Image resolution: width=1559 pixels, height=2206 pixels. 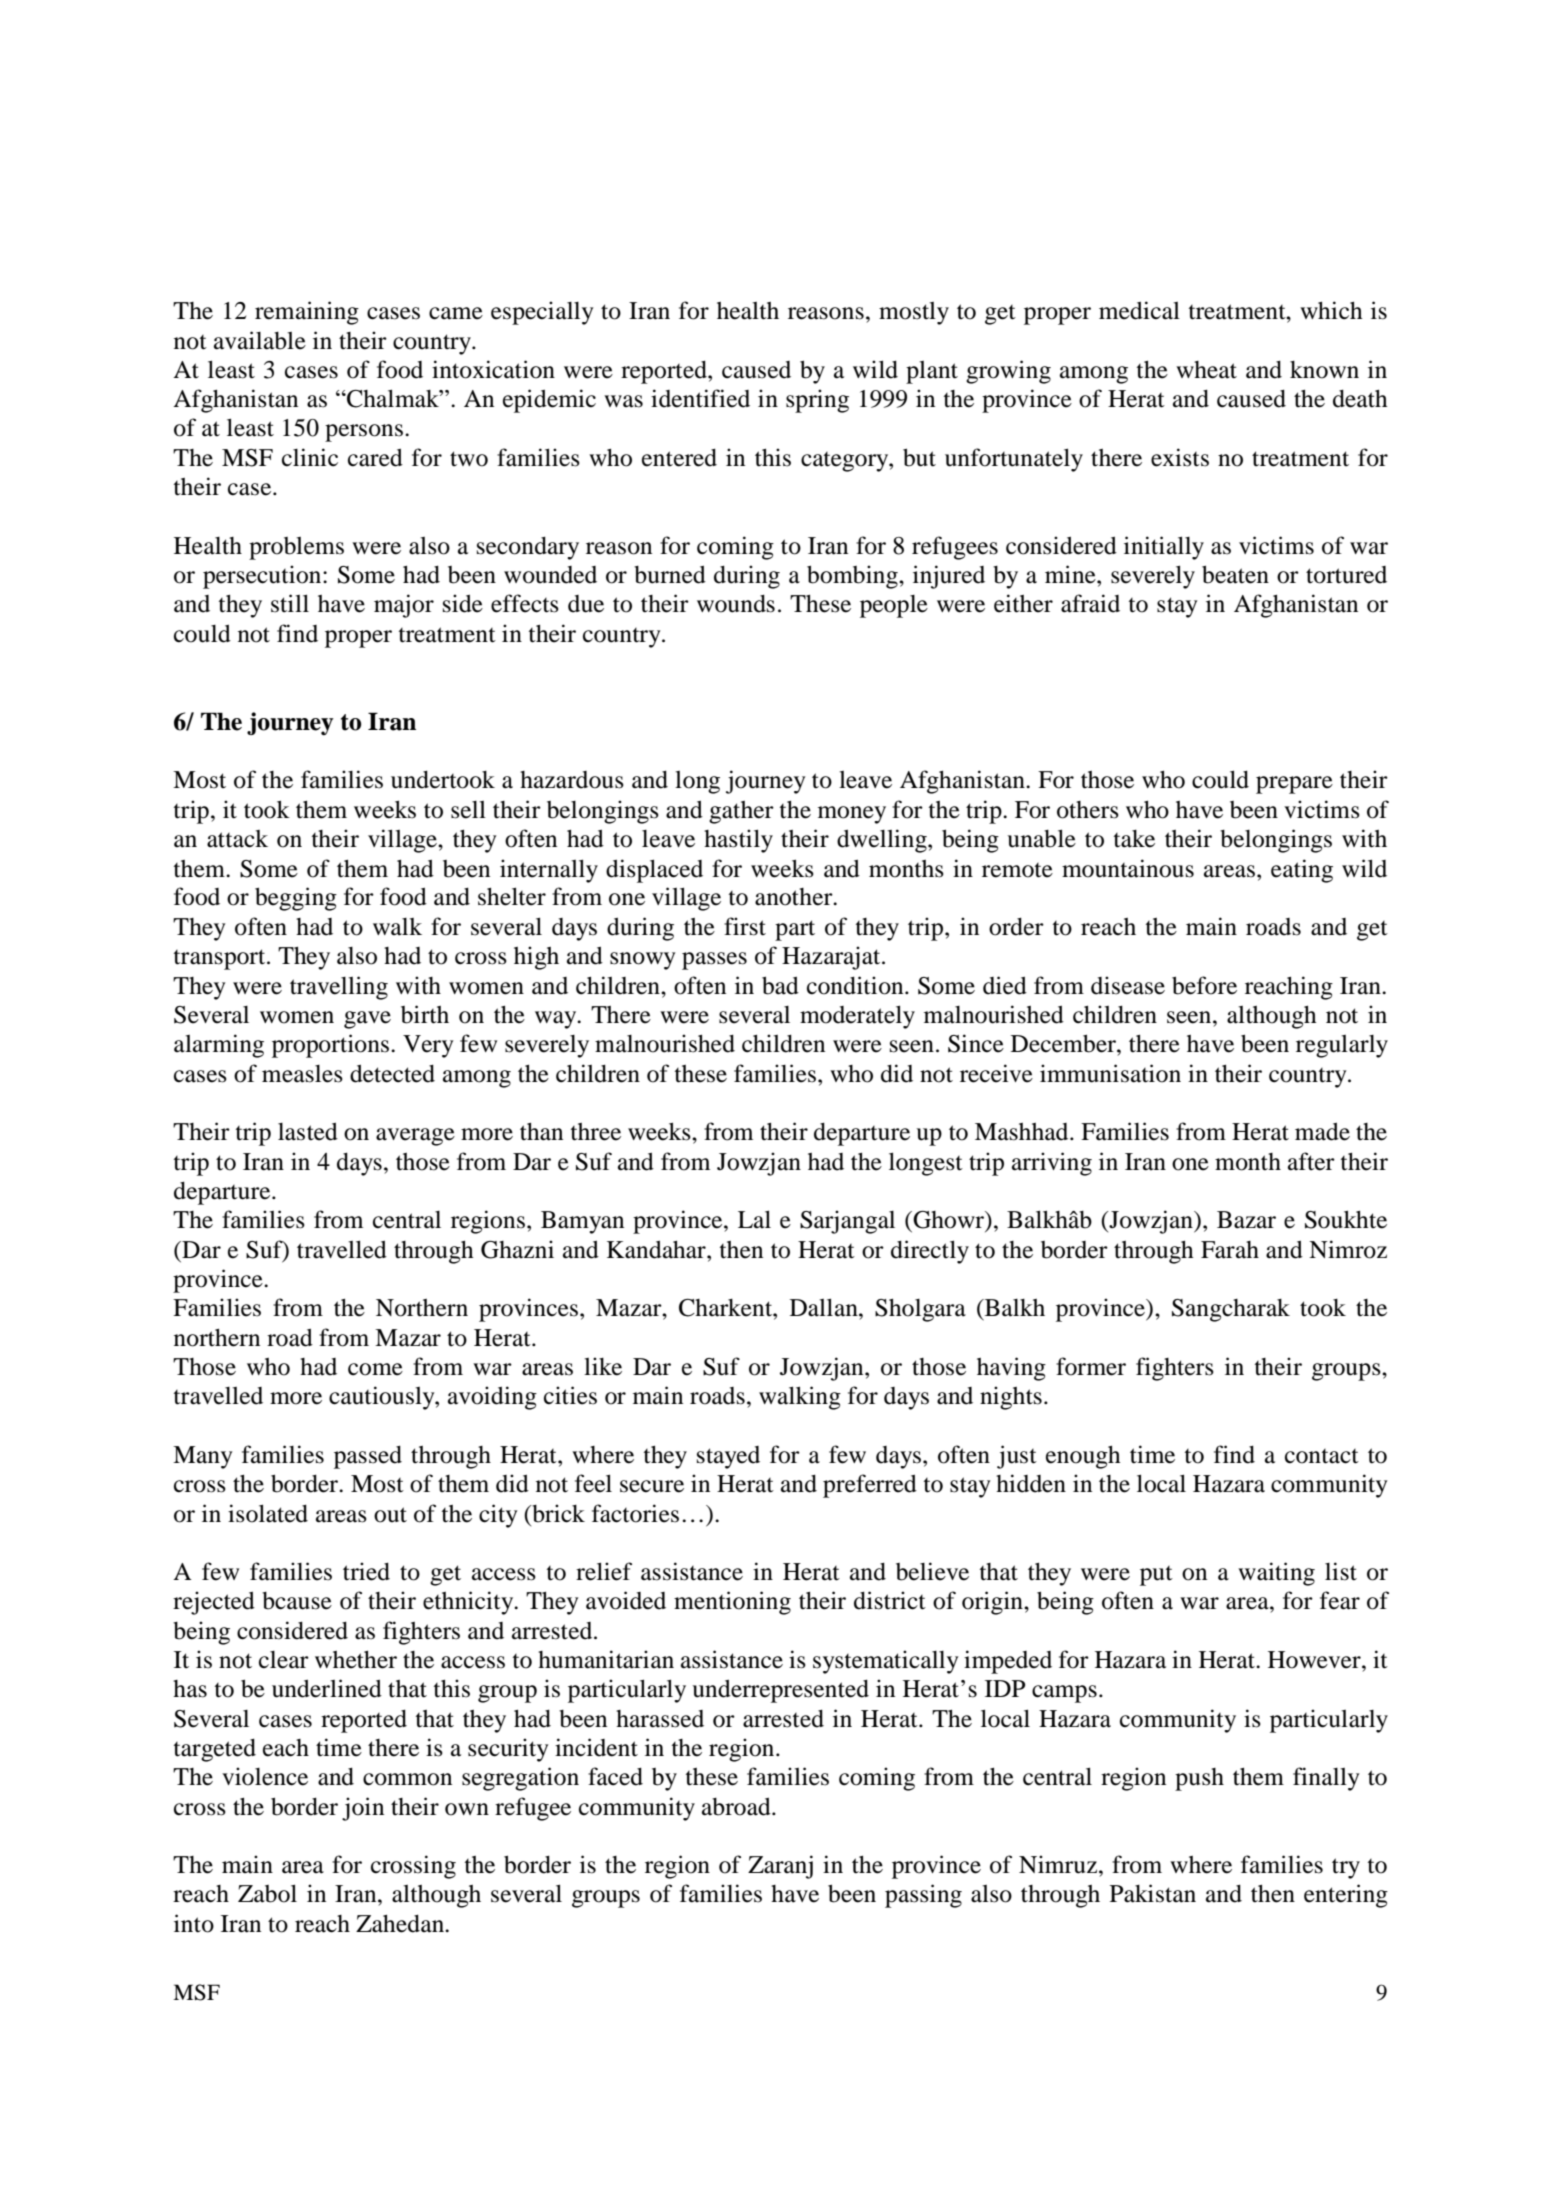 I want to click on join, so click(x=363, y=1809).
